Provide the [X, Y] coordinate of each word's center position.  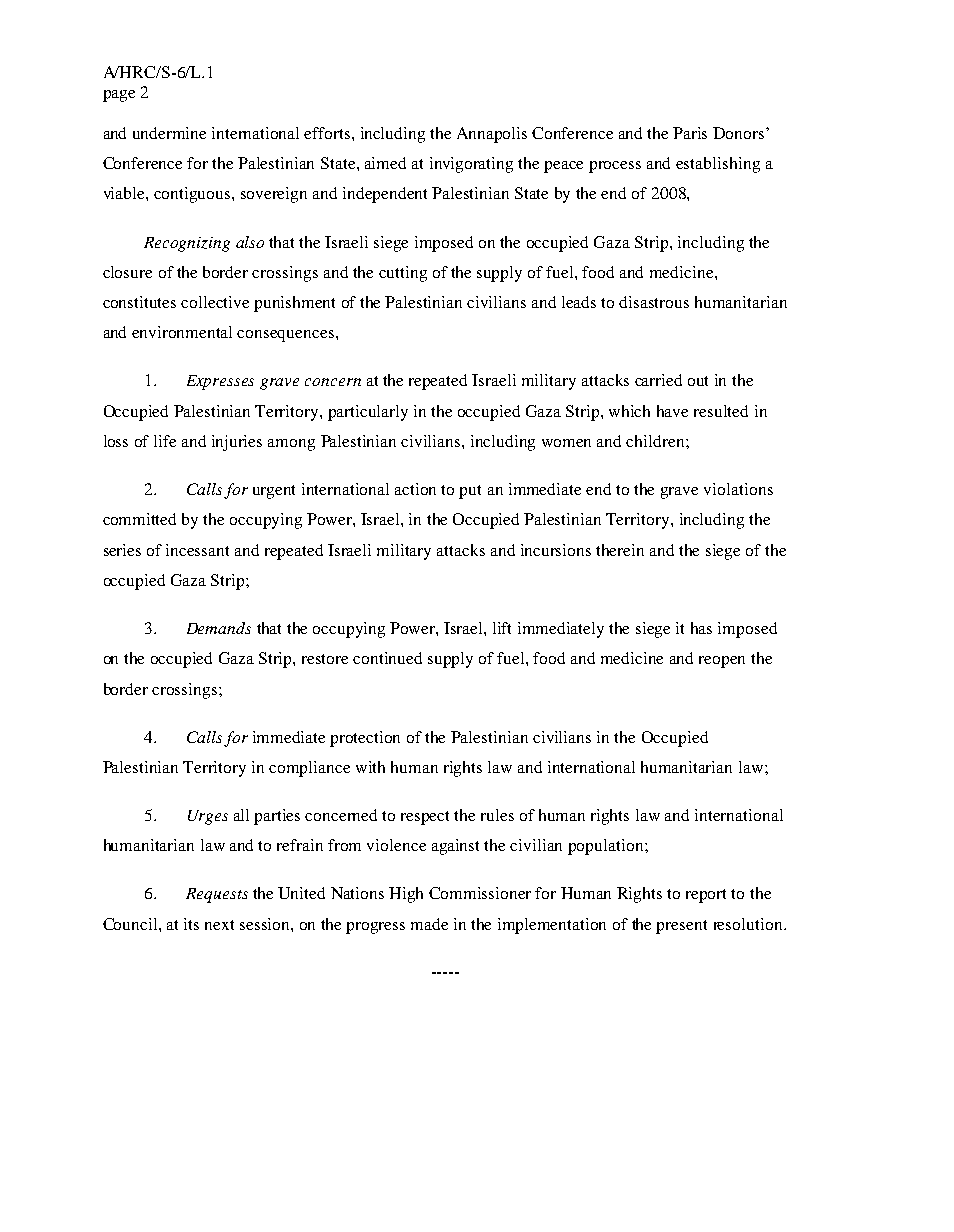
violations [738, 489]
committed [139, 519]
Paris [690, 133]
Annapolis [492, 135]
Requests [217, 895]
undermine [169, 133]
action [415, 489]
